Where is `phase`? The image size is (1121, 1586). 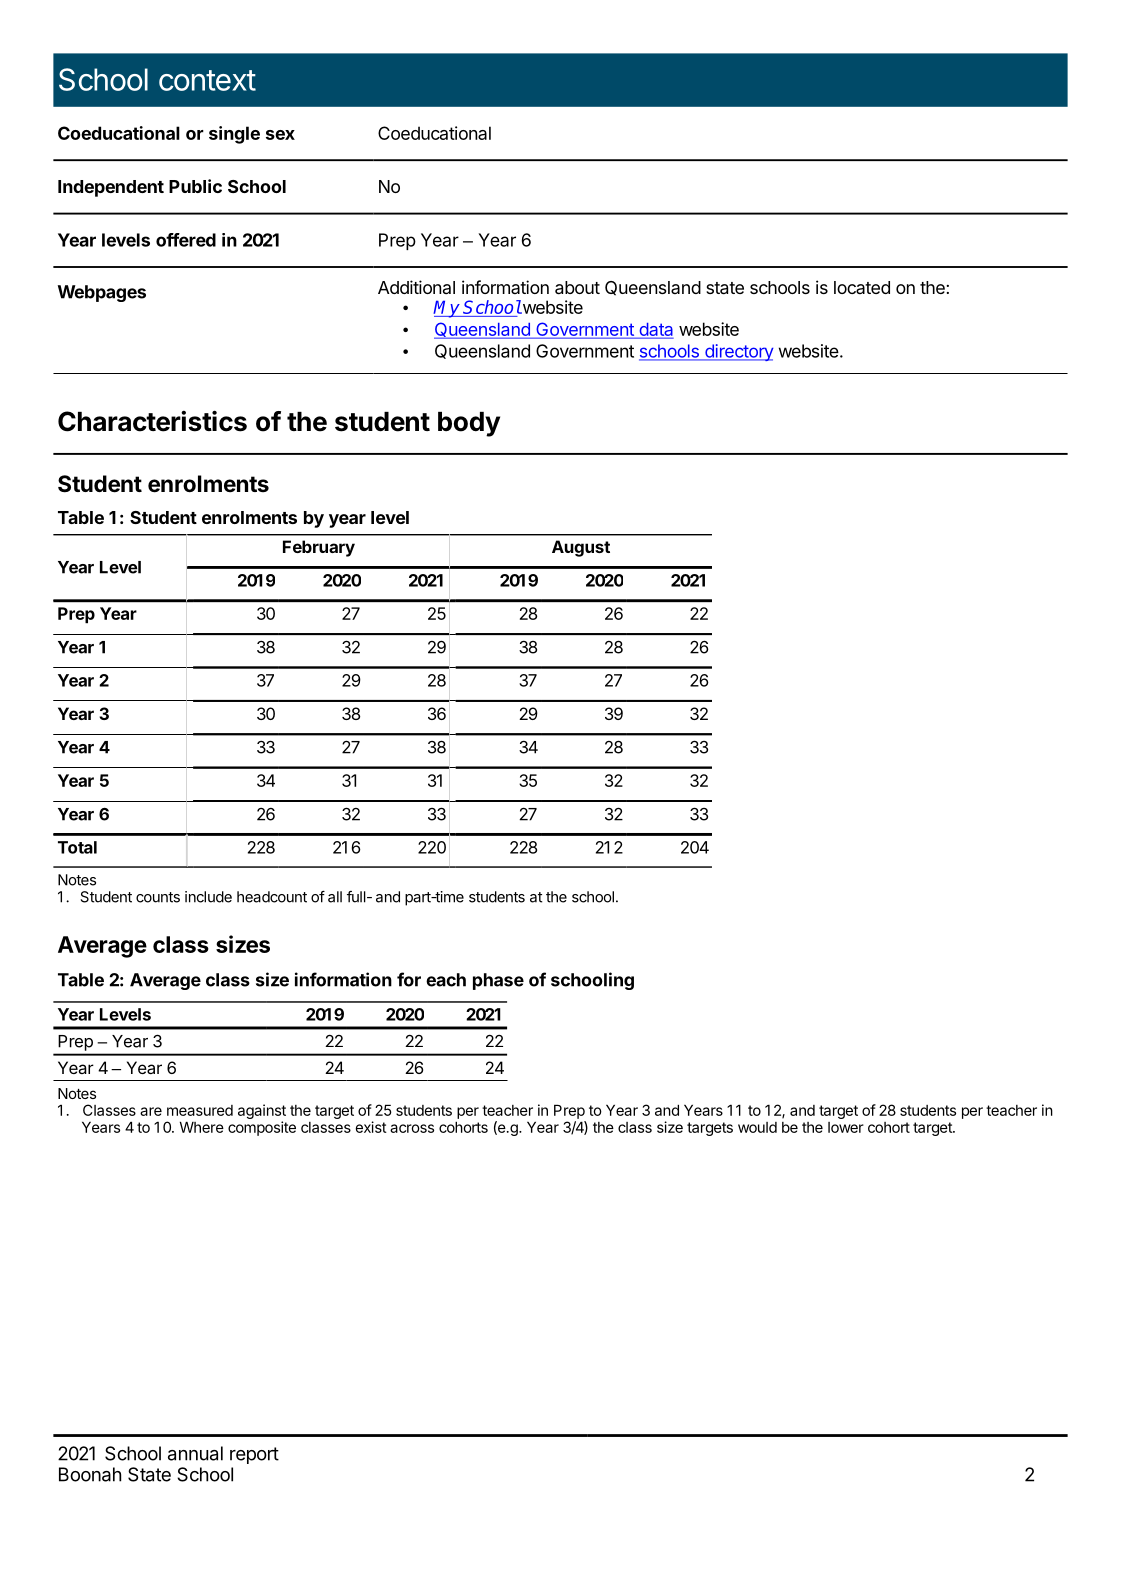 phase is located at coordinates (498, 981).
